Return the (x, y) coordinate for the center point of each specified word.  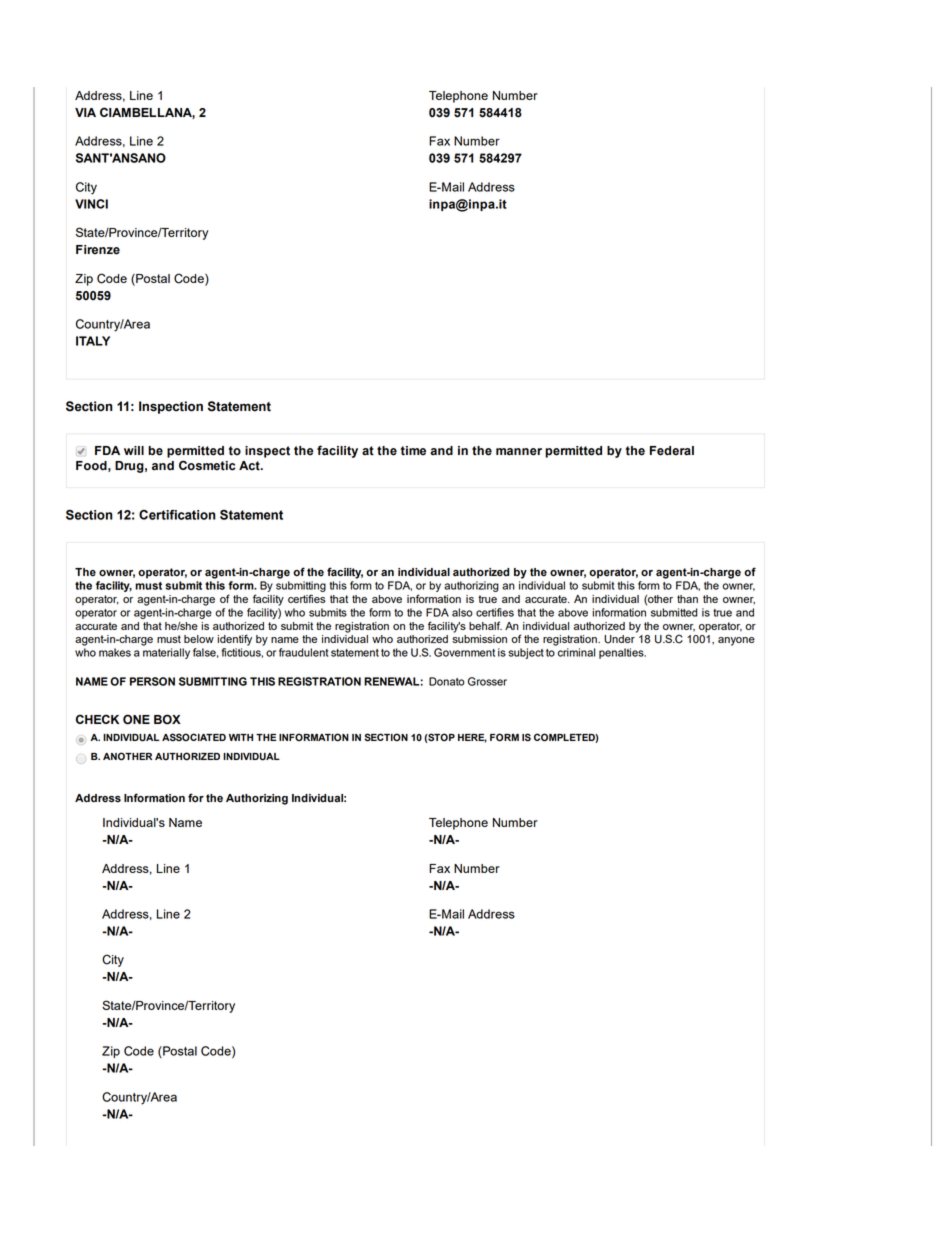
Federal (672, 451)
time (413, 451)
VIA (85, 112)
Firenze (98, 250)
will (134, 450)
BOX (167, 719)
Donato (447, 681)
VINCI (91, 204)
